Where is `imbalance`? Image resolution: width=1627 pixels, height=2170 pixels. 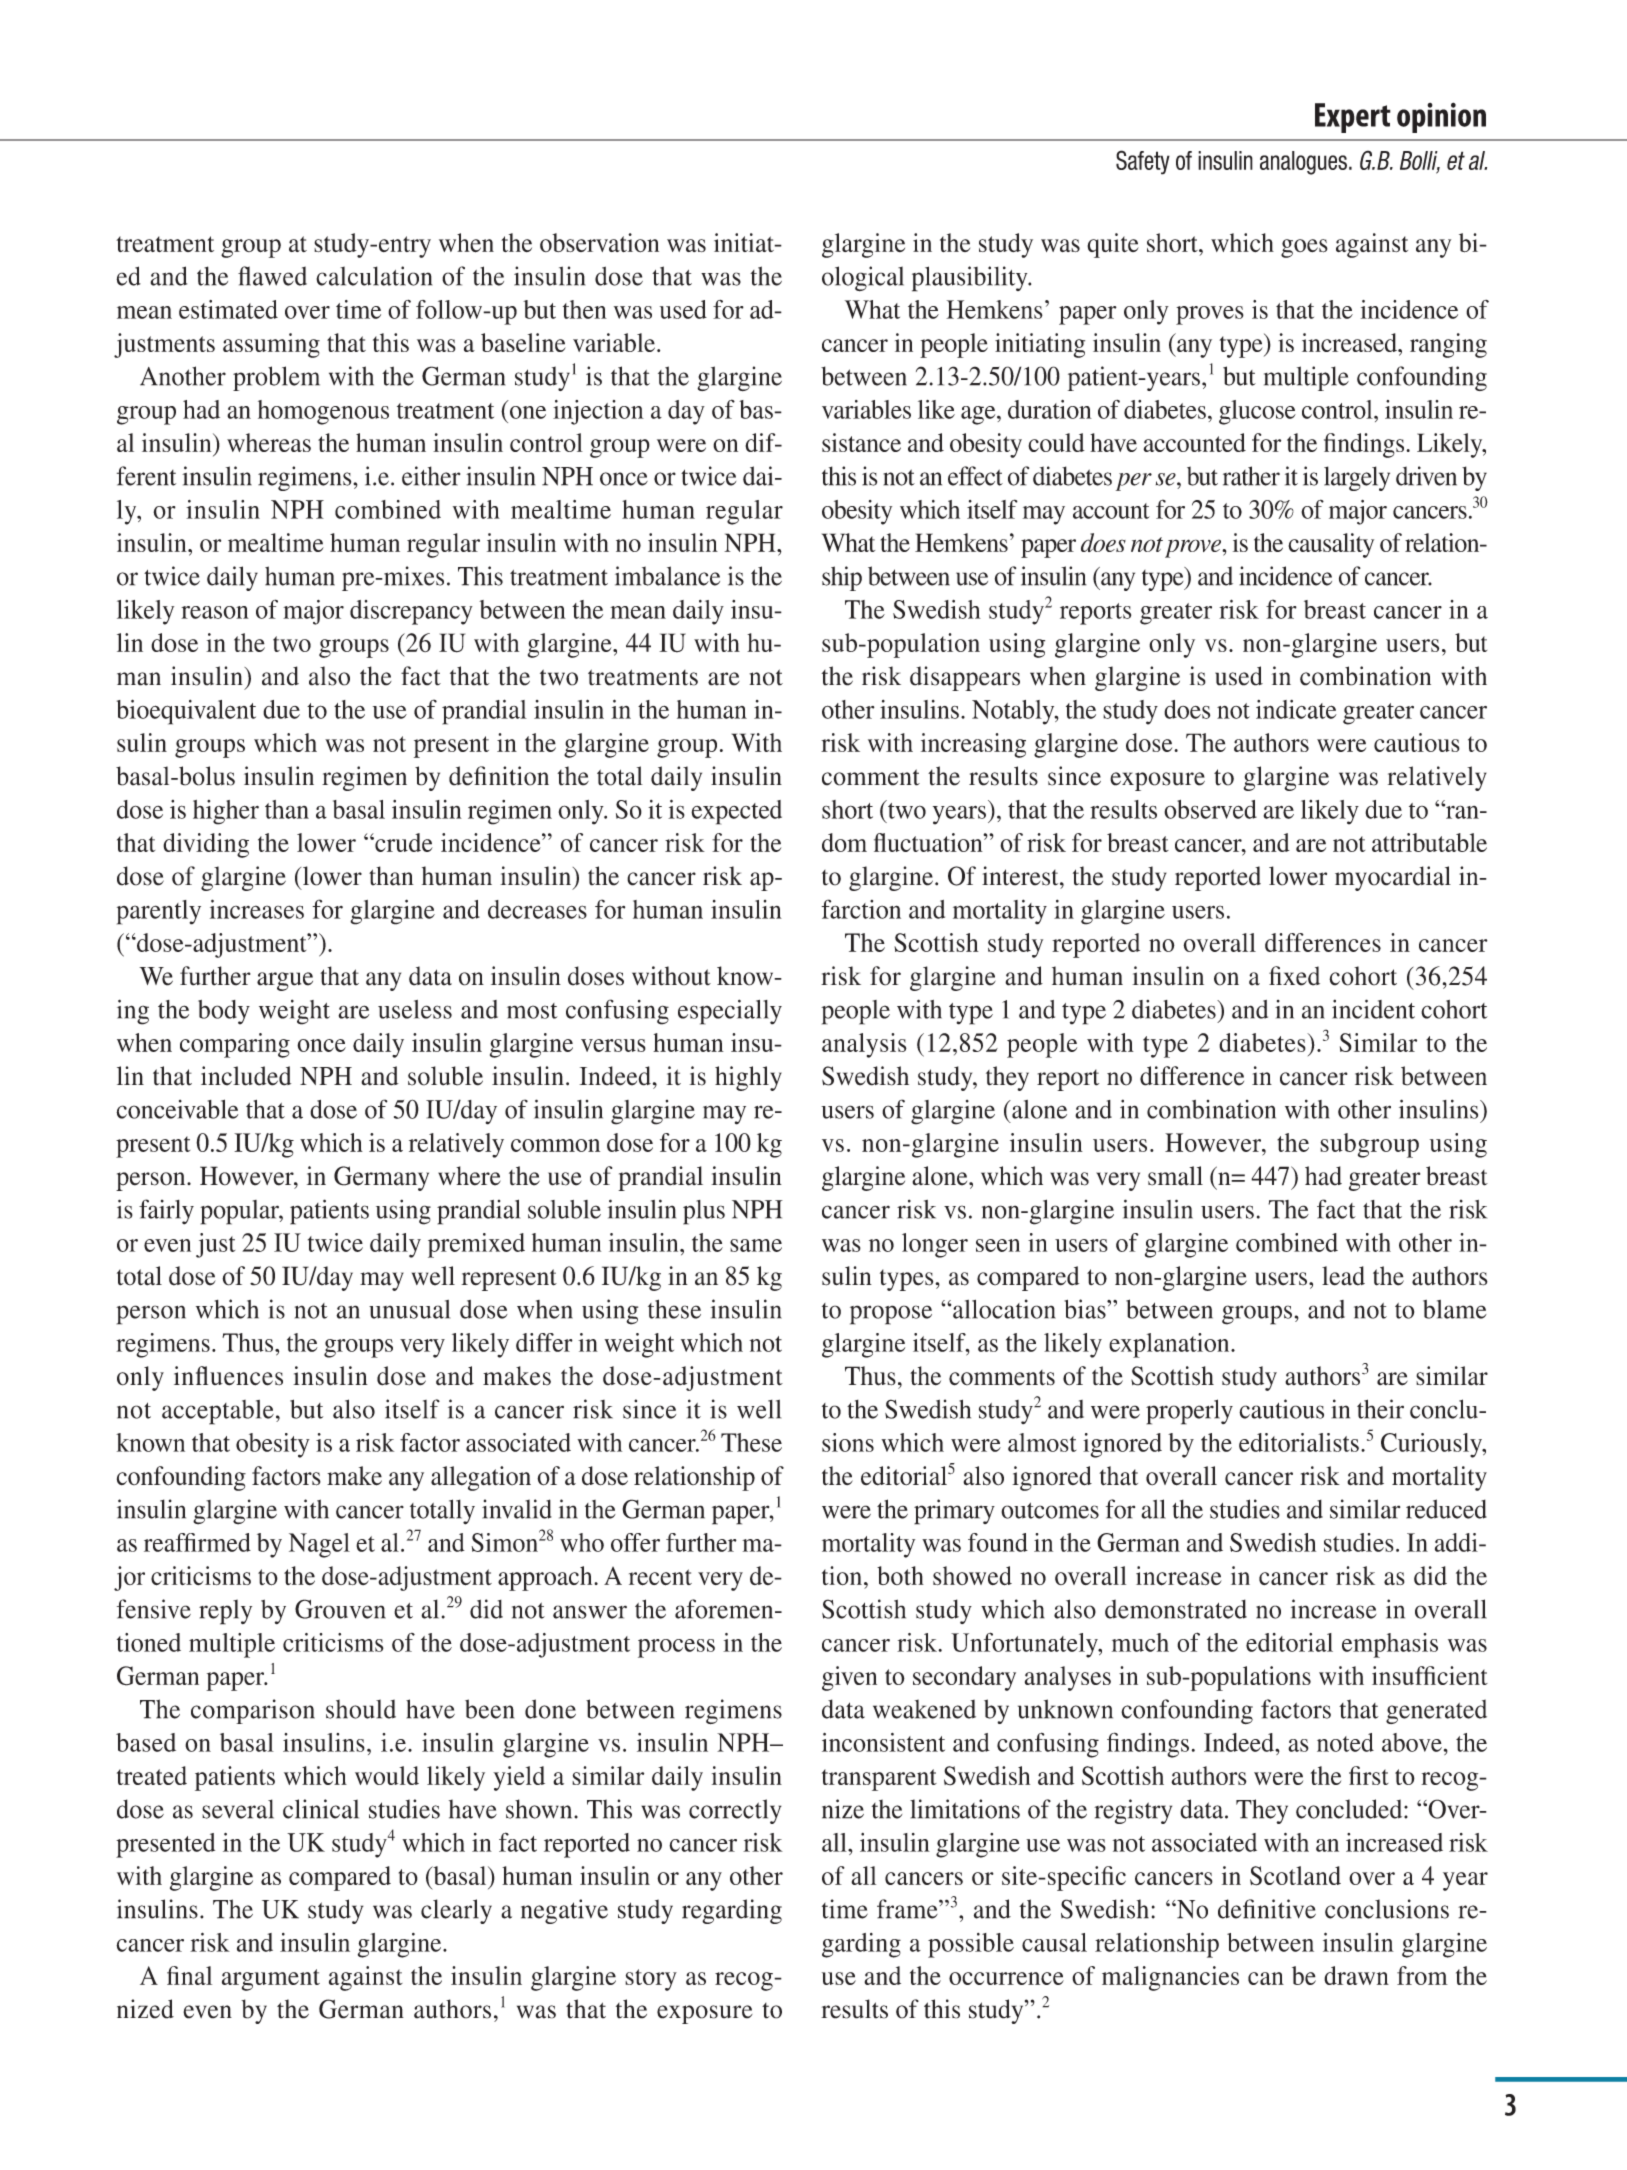 imbalance is located at coordinates (667, 576).
